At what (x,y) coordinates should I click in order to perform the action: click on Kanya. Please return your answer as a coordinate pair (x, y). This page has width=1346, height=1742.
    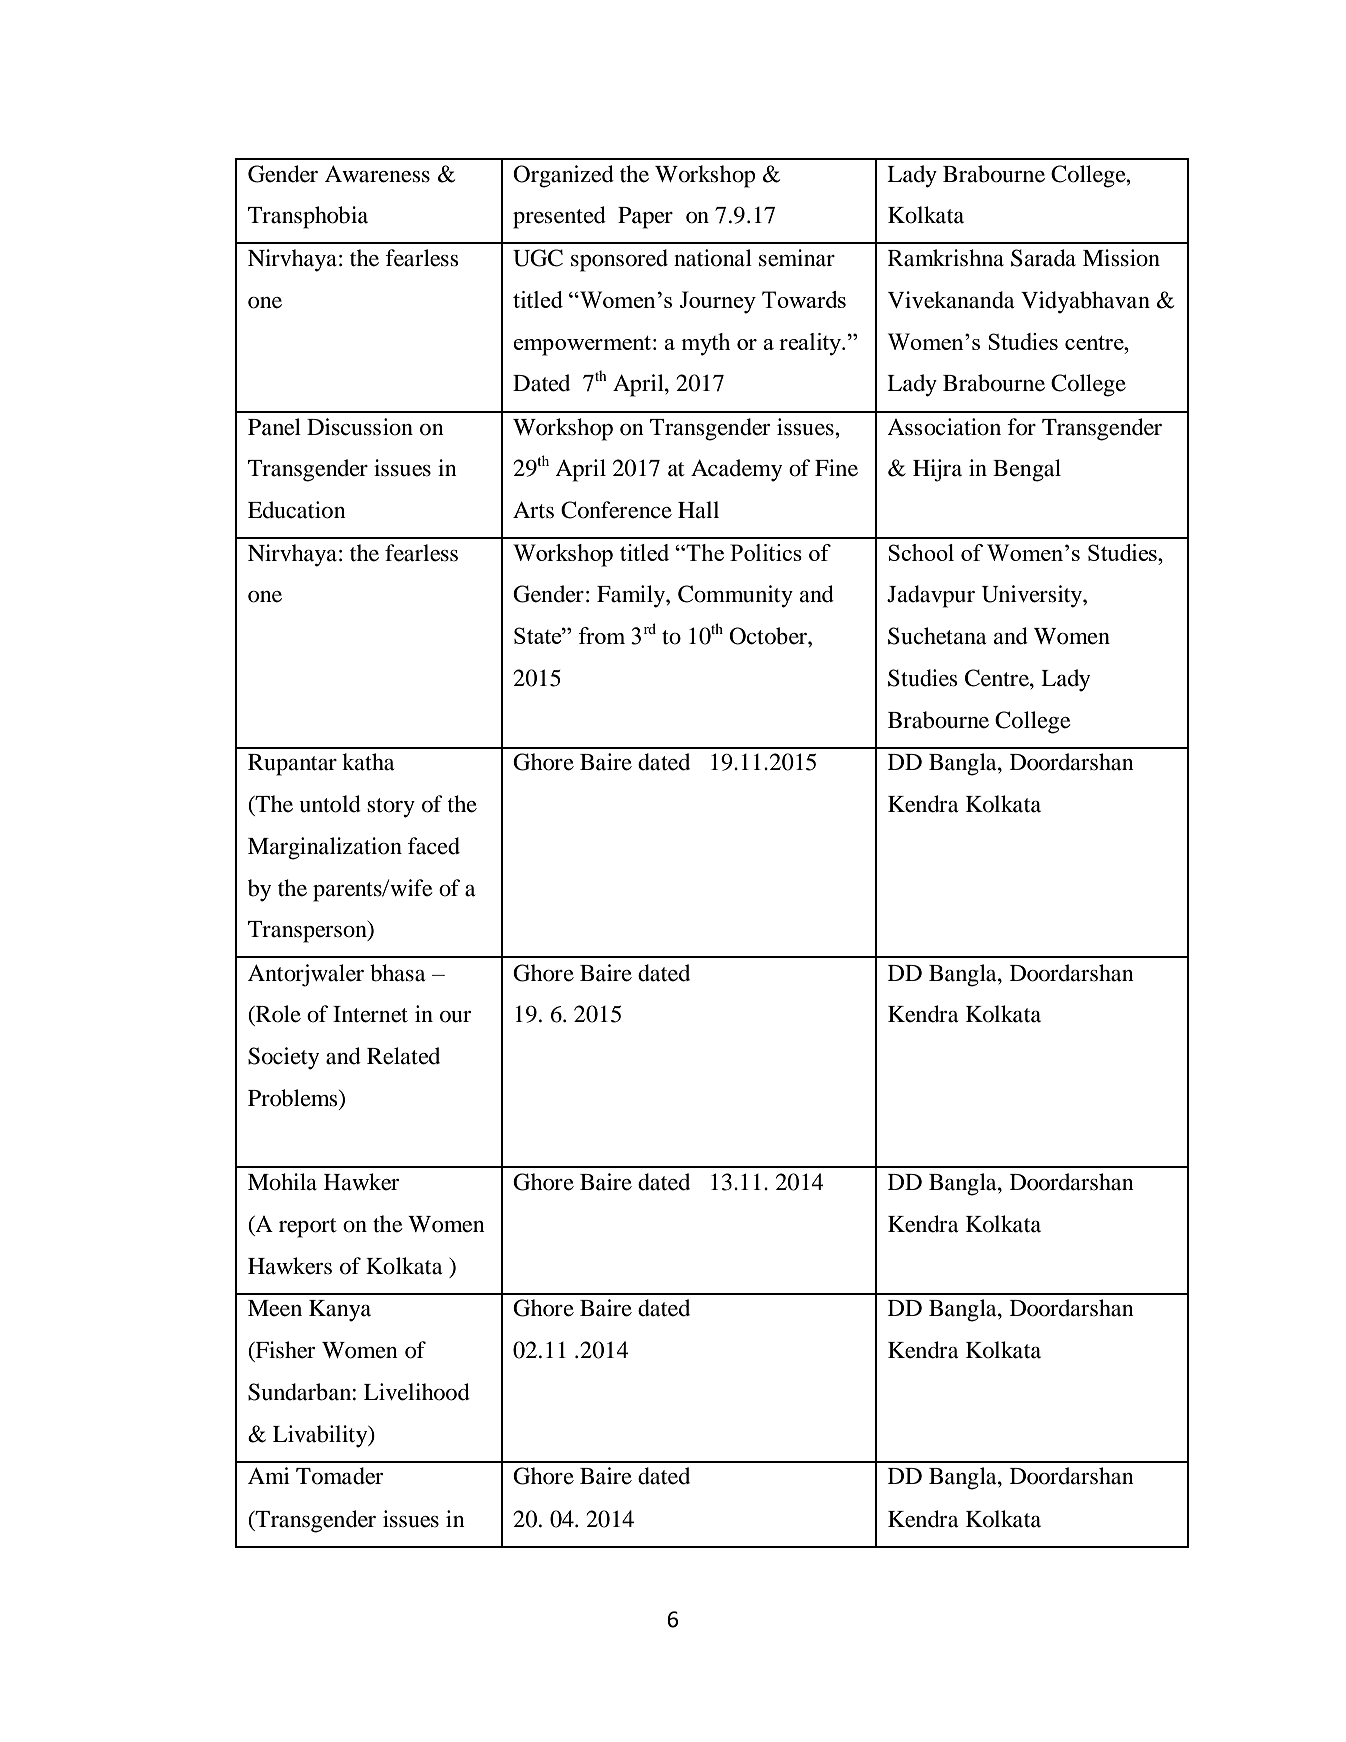
    Looking at the image, I should click on (340, 1311).
